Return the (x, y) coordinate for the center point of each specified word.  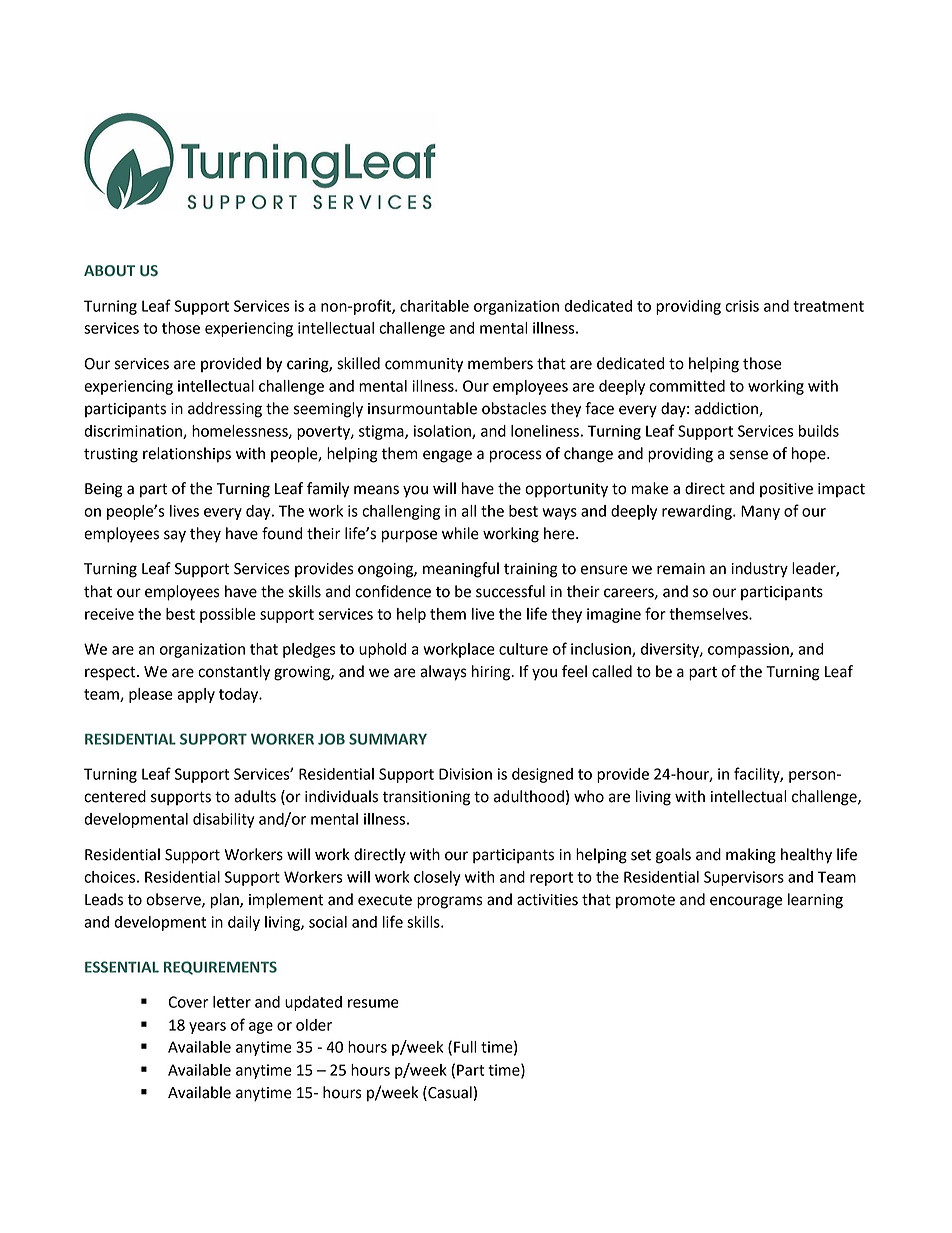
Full (465, 1047)
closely (437, 878)
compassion (749, 650)
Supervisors (744, 878)
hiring (492, 673)
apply (196, 695)
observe (174, 900)
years (207, 1028)
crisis (742, 306)
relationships (187, 455)
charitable (434, 306)
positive (786, 490)
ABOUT (109, 271)
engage (447, 456)
